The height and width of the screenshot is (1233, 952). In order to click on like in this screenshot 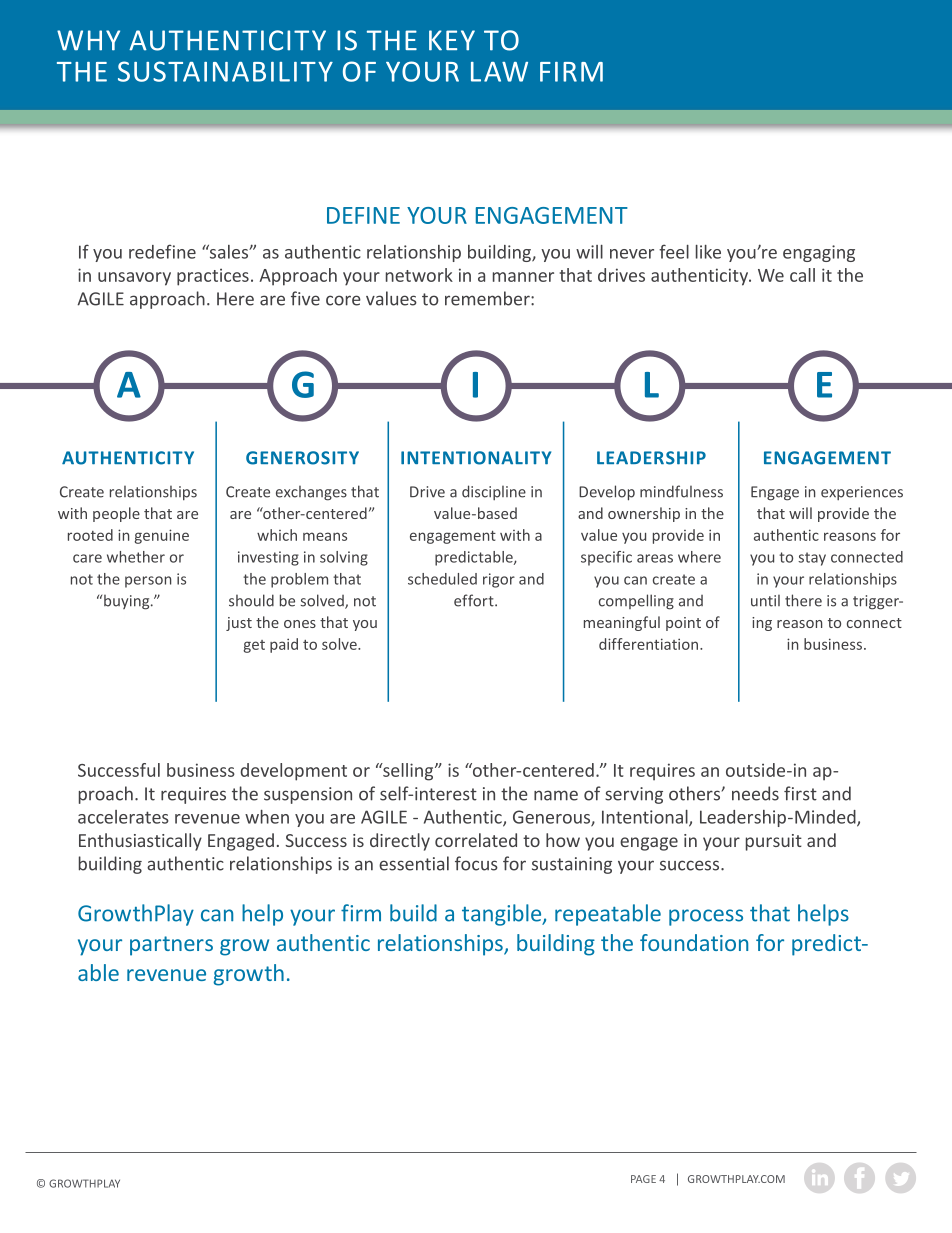, I will do `click(708, 252)`.
